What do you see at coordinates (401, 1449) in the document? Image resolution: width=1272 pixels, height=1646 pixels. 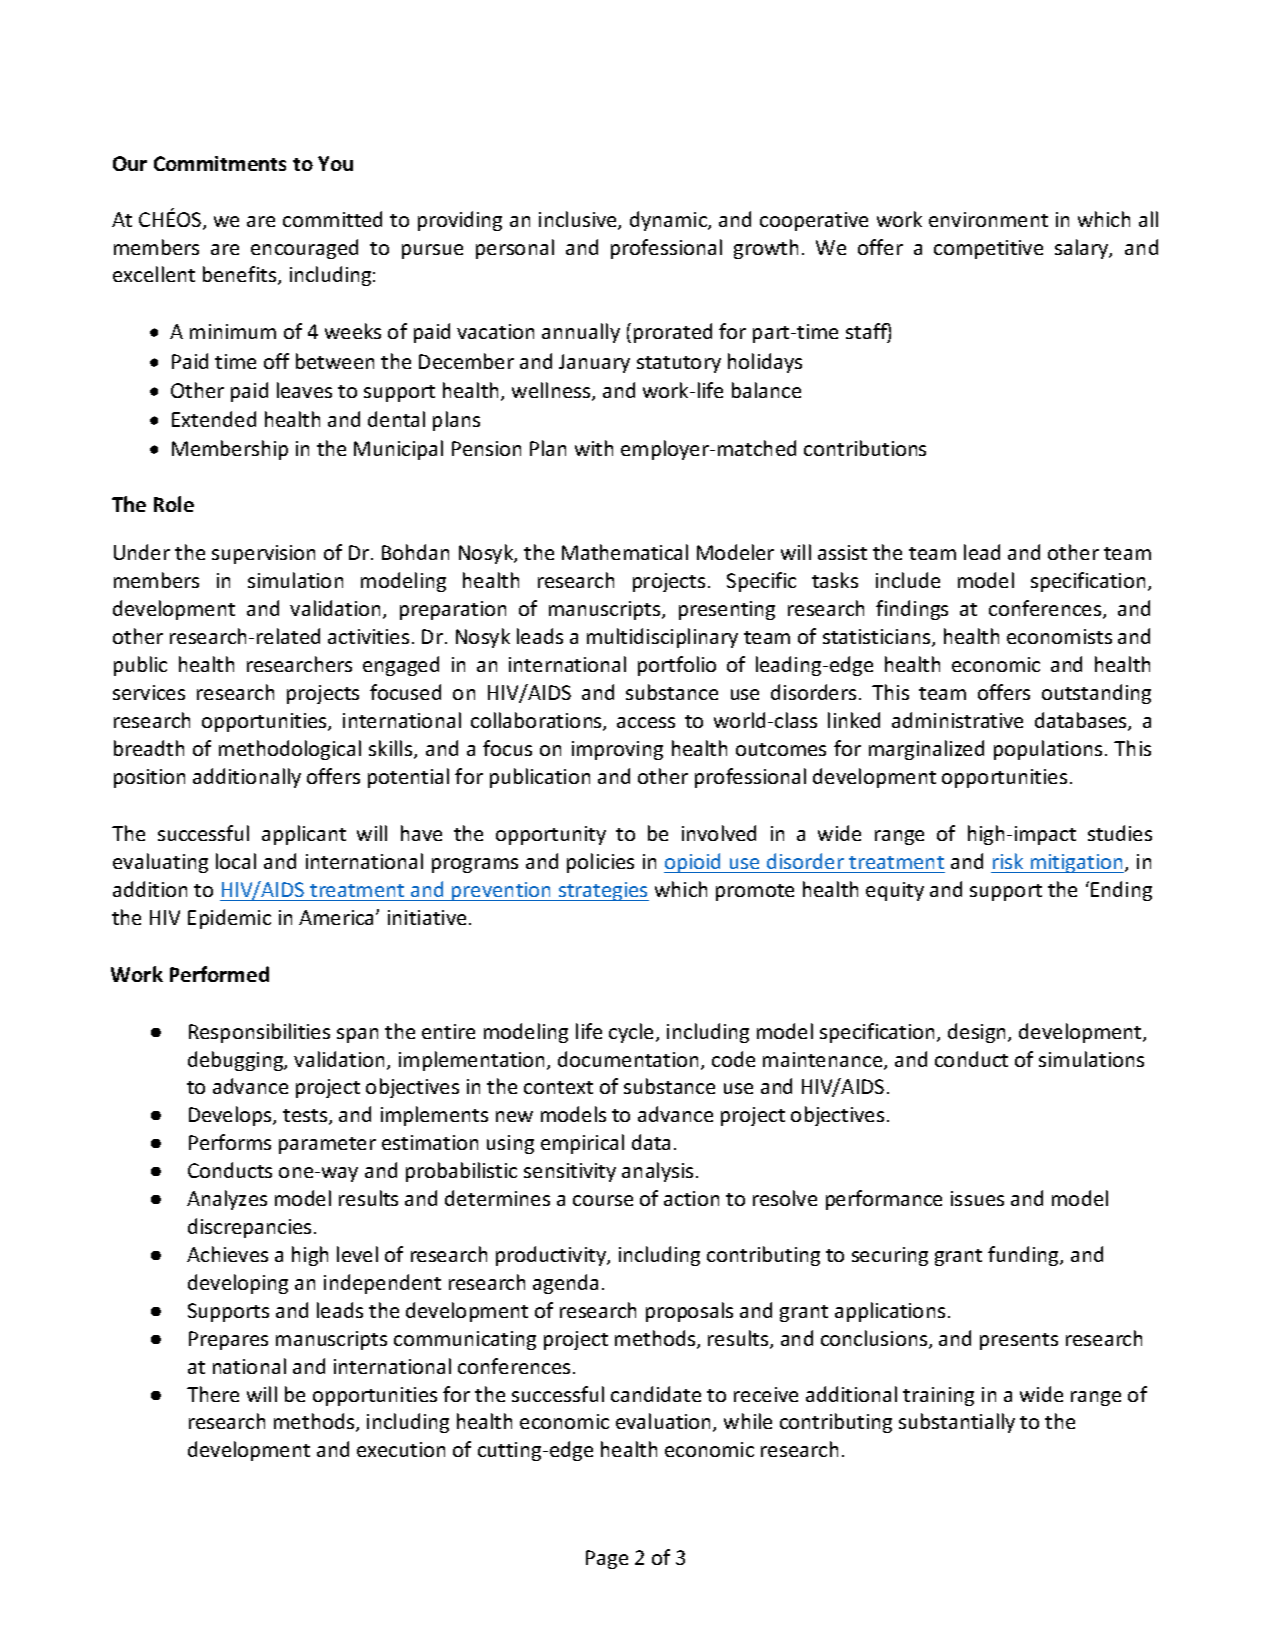 I see `execution` at bounding box center [401, 1449].
